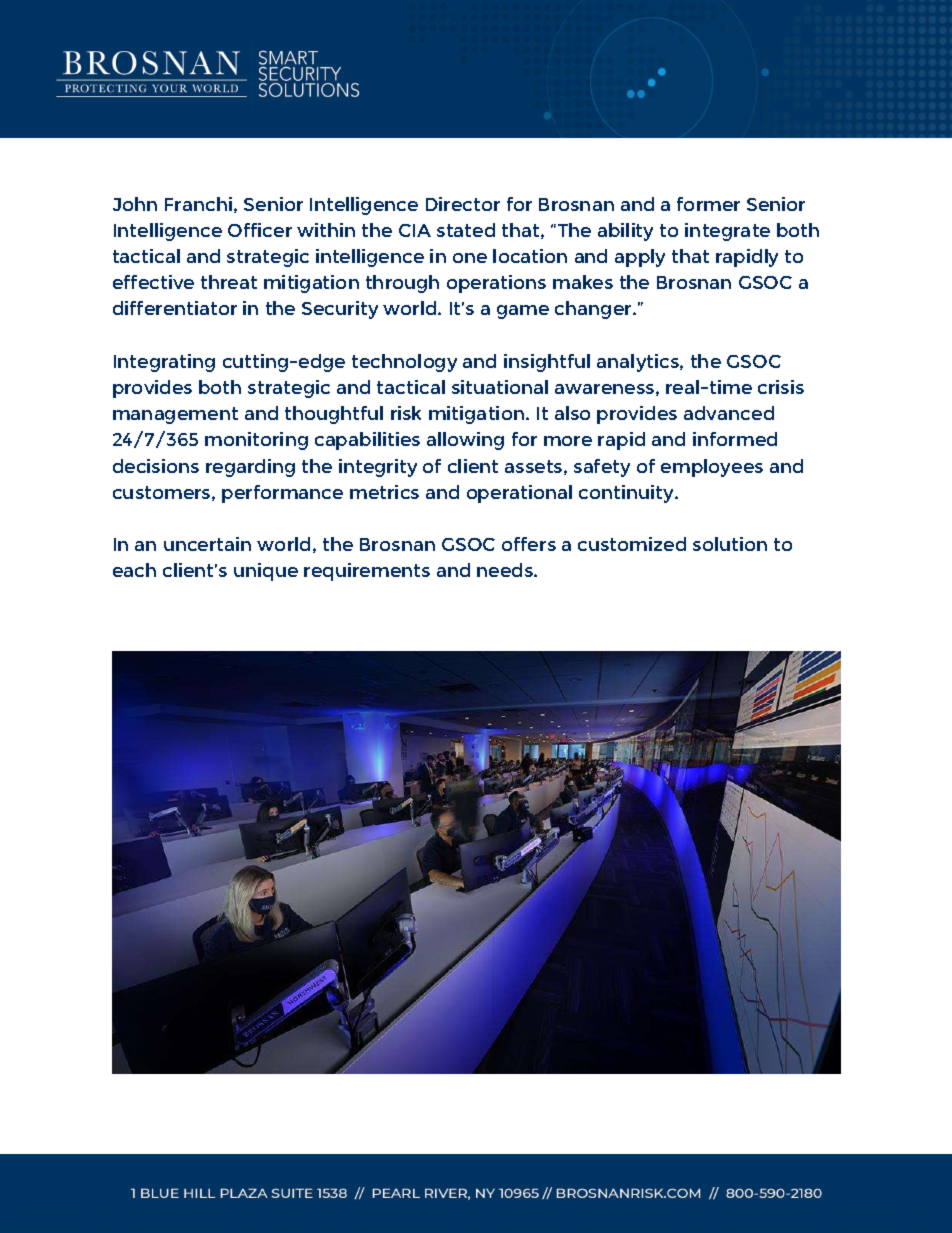 This page has height=1233, width=952. What do you see at coordinates (523, 312) in the page?
I see `game` at bounding box center [523, 312].
